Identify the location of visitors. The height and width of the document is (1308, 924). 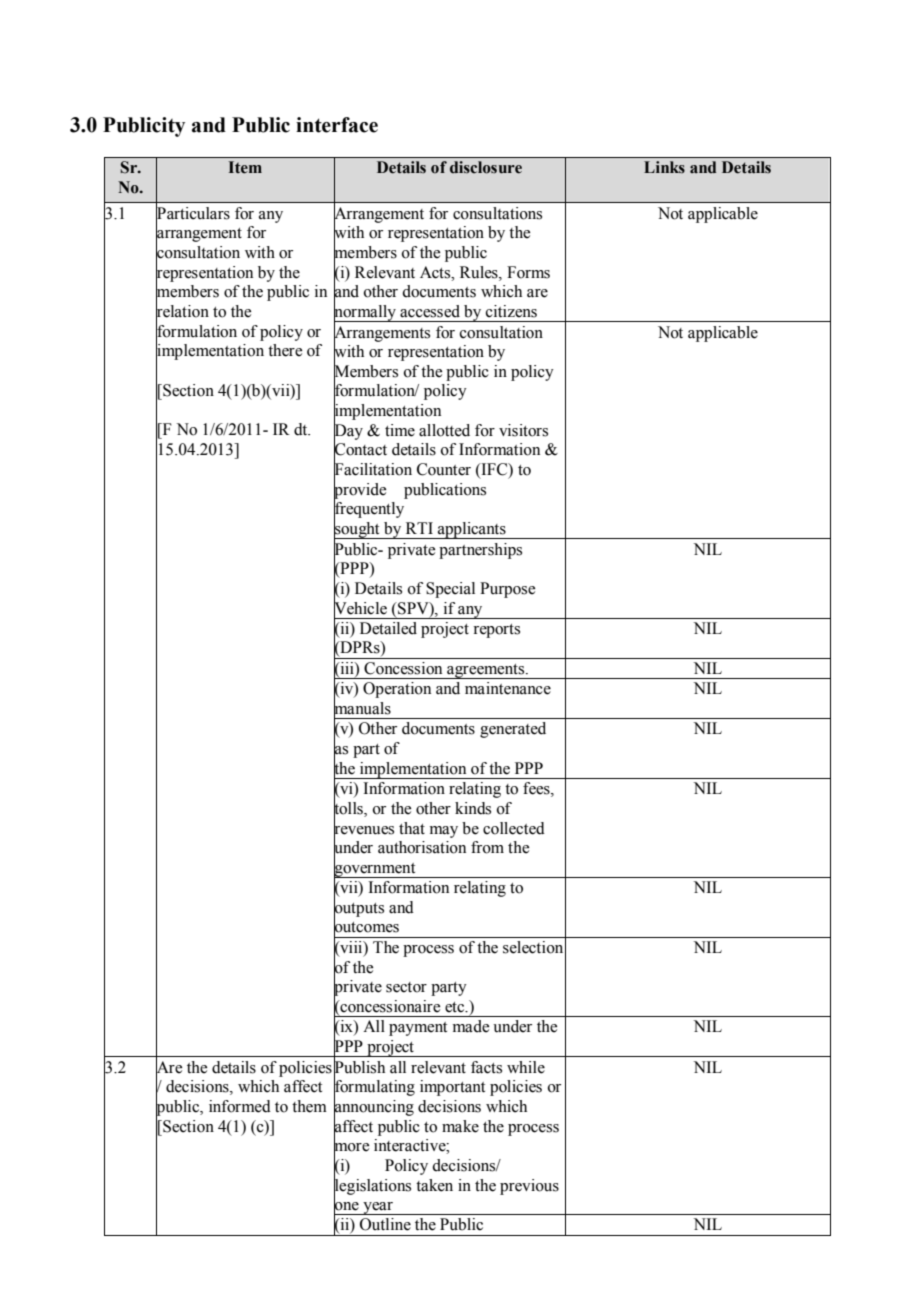
(523, 430).
